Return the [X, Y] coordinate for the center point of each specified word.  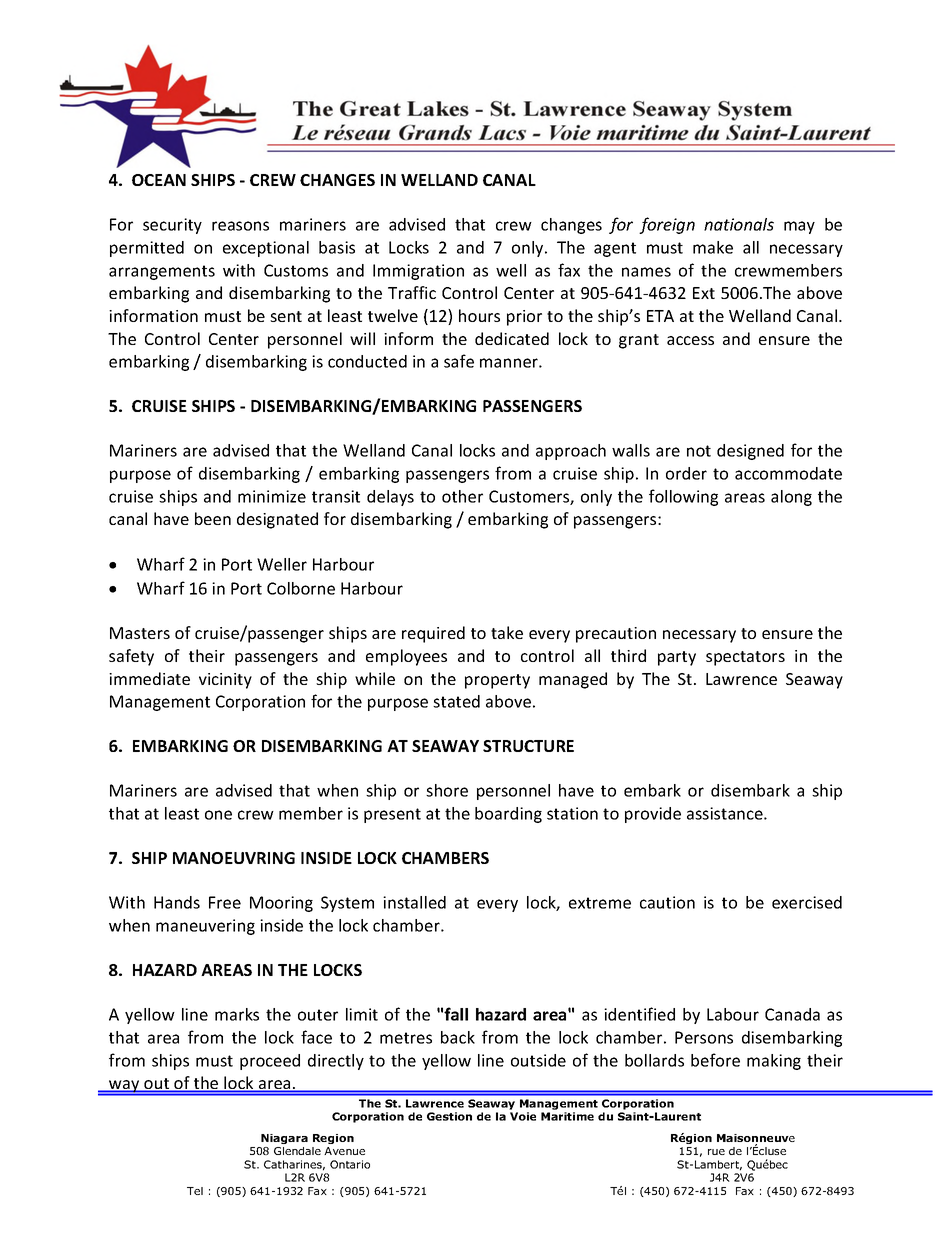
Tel [195, 1191]
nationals [739, 224]
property [497, 681]
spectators [745, 658]
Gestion [449, 1116]
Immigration [418, 272]
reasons [240, 226]
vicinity [225, 681]
